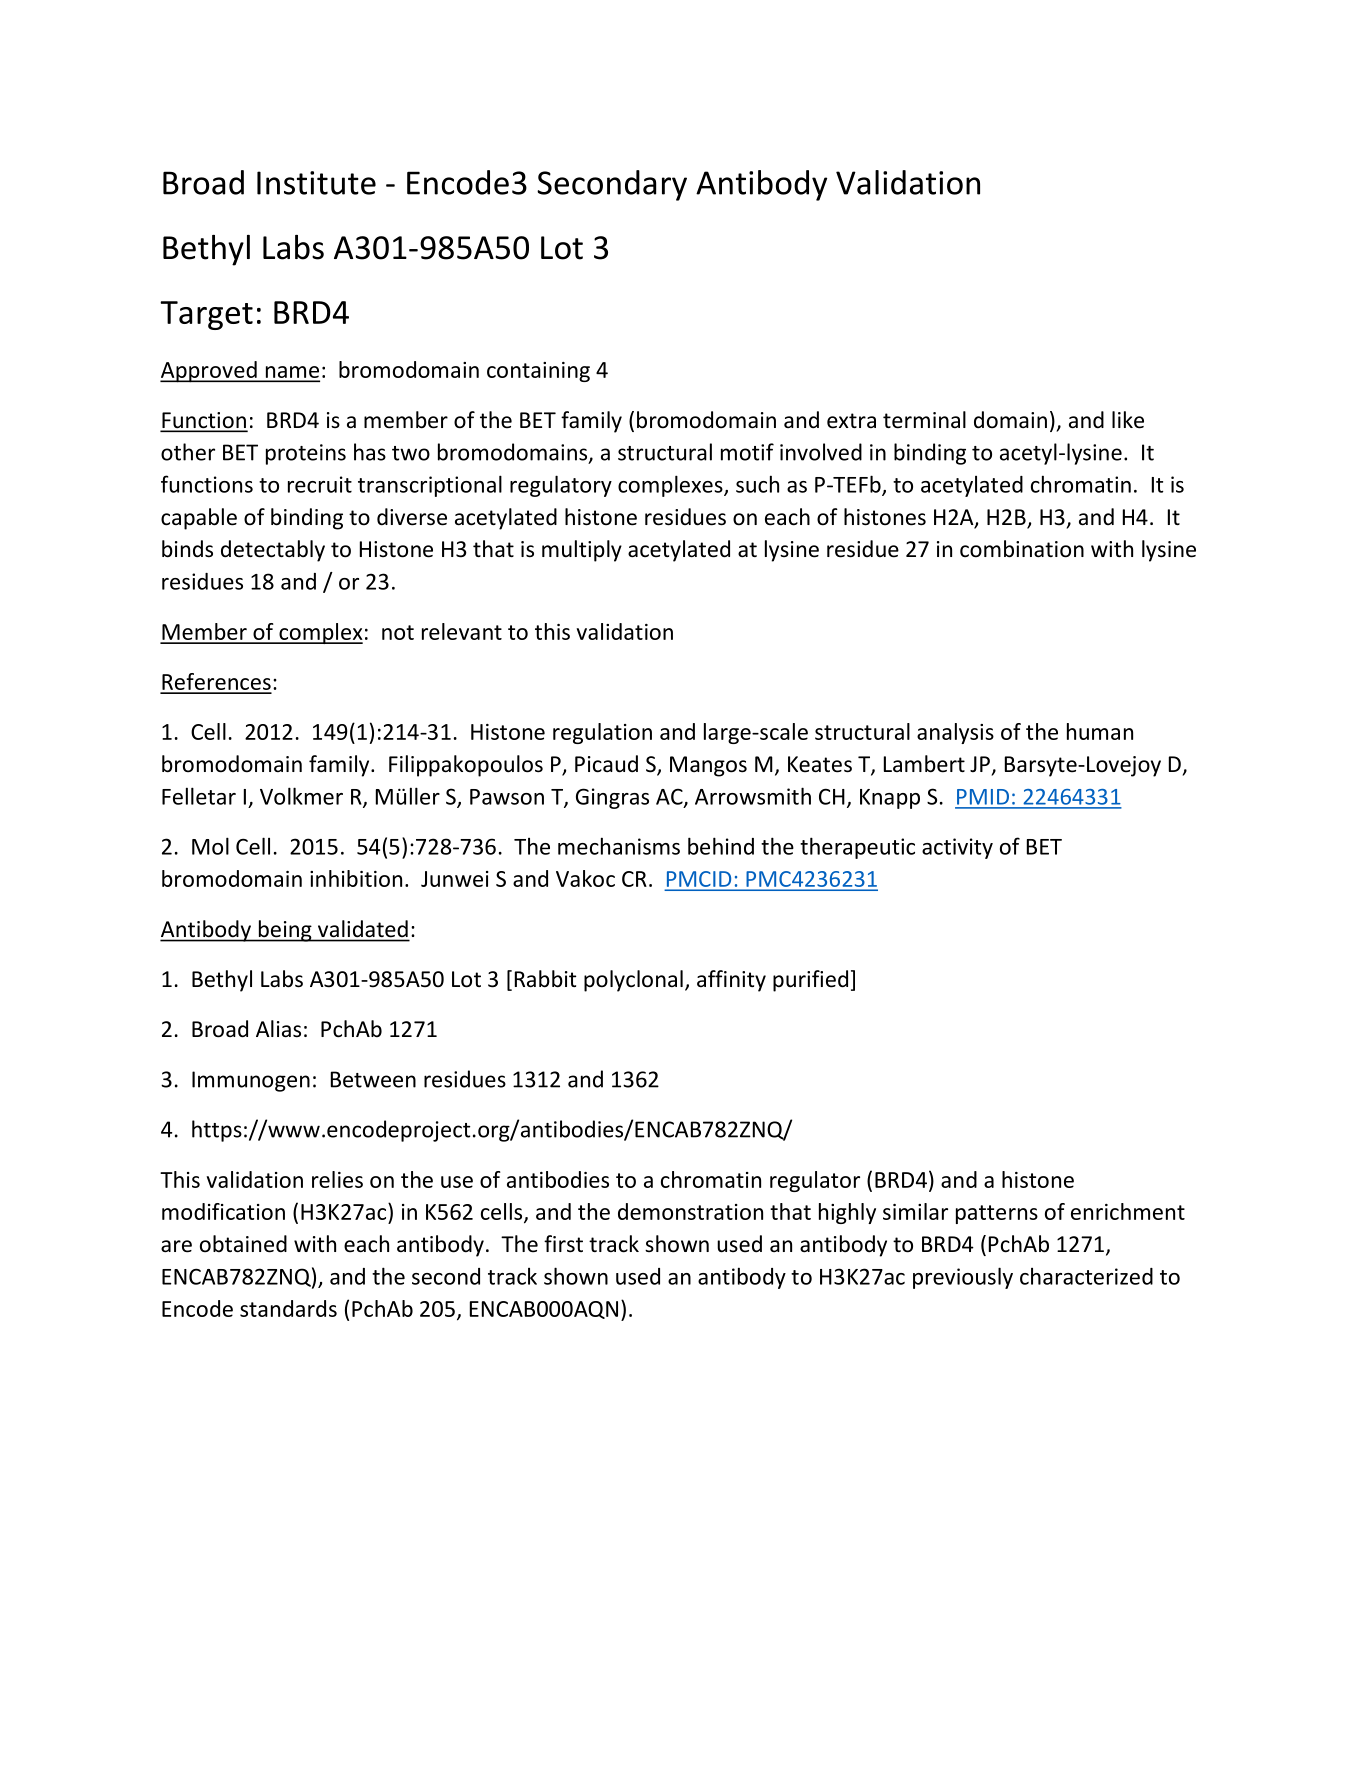 The image size is (1364, 1765). I want to click on containing, so click(538, 372).
